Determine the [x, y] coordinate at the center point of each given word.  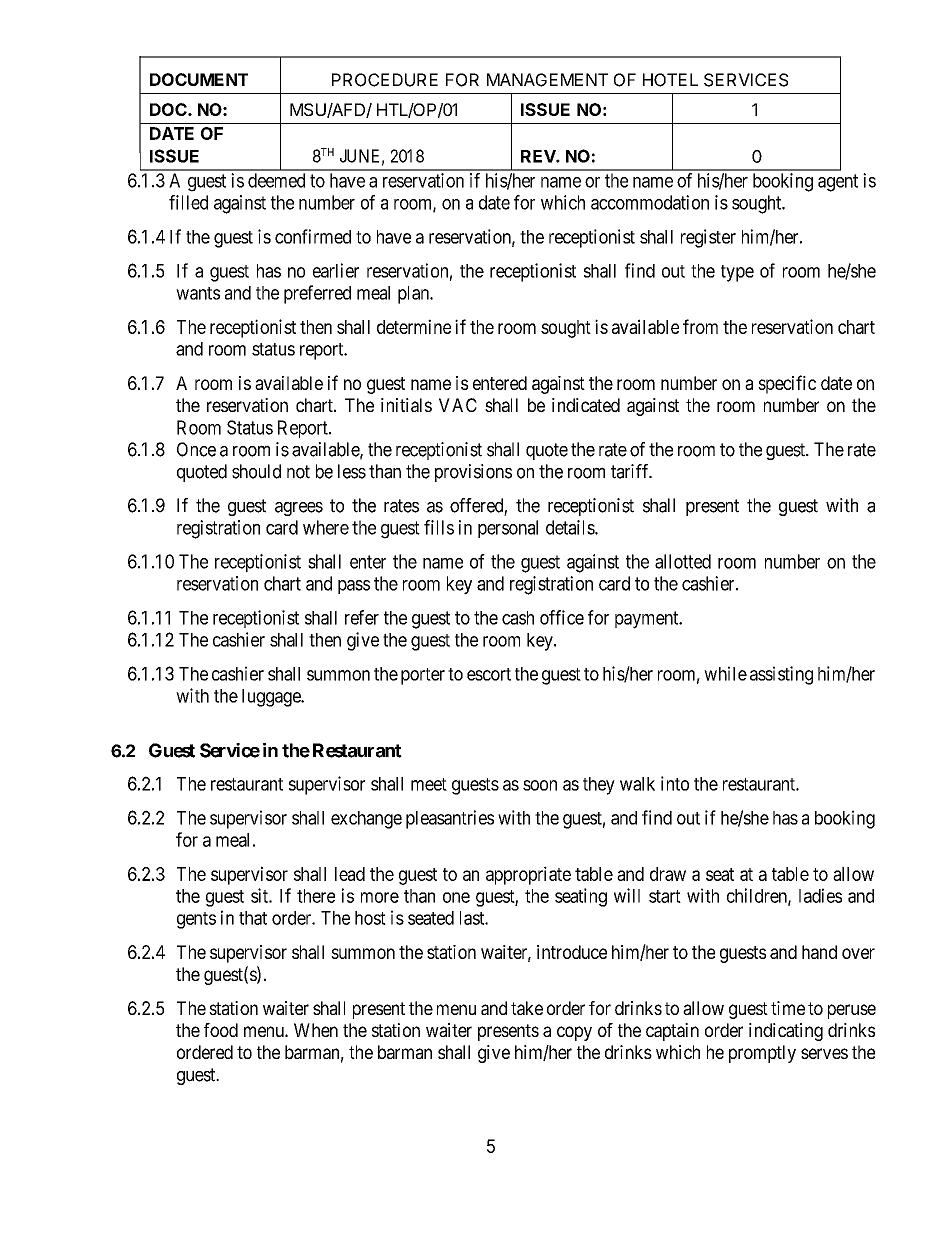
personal [508, 529]
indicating [786, 1032]
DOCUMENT [199, 79]
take [527, 1008]
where [326, 527]
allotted [683, 561]
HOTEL [670, 80]
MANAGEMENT [547, 80]
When [316, 1030]
